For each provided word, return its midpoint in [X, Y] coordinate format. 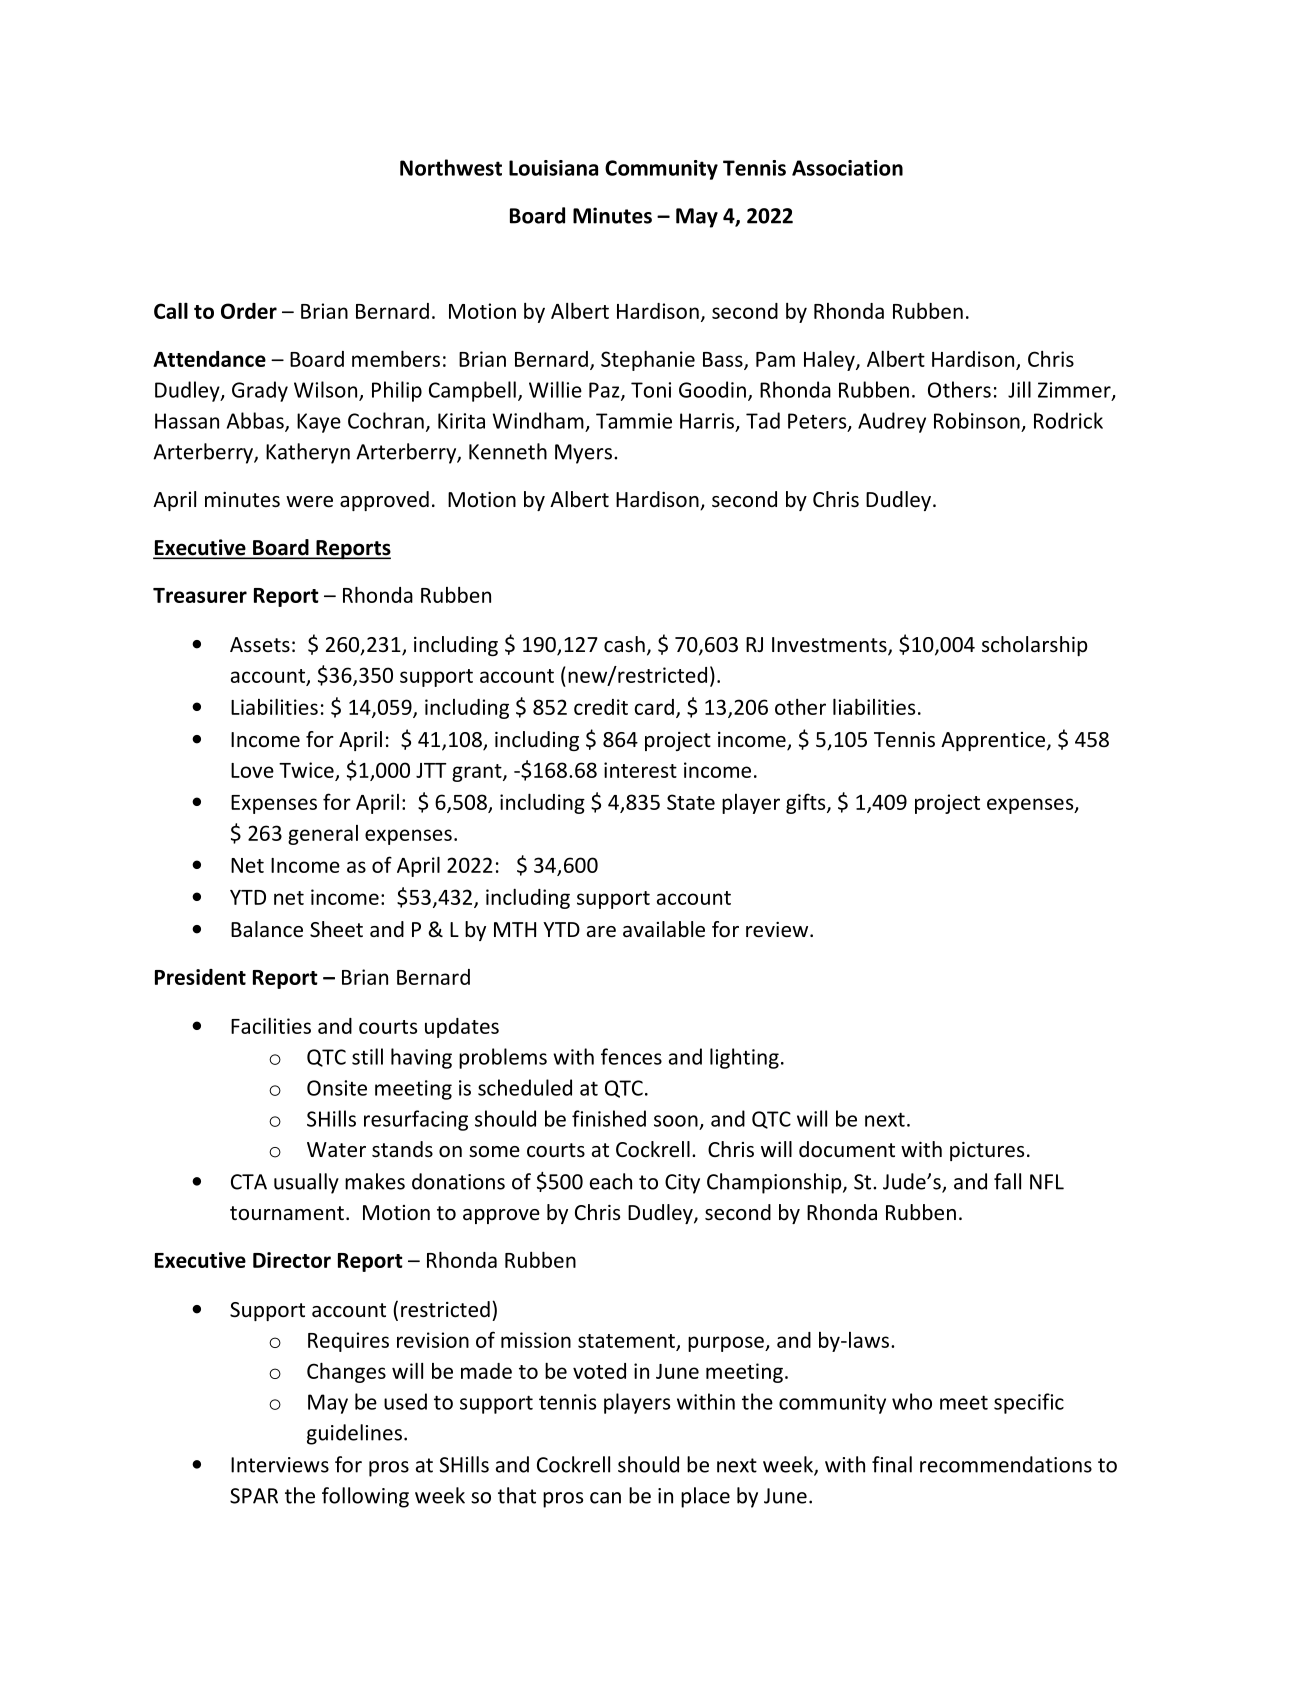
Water [336, 1150]
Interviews [280, 1465]
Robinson [977, 420]
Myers [583, 454]
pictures [987, 1151]
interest [640, 770]
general [323, 835]
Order [249, 311]
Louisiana [553, 168]
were [309, 502]
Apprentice [993, 741]
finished [609, 1118]
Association [847, 168]
